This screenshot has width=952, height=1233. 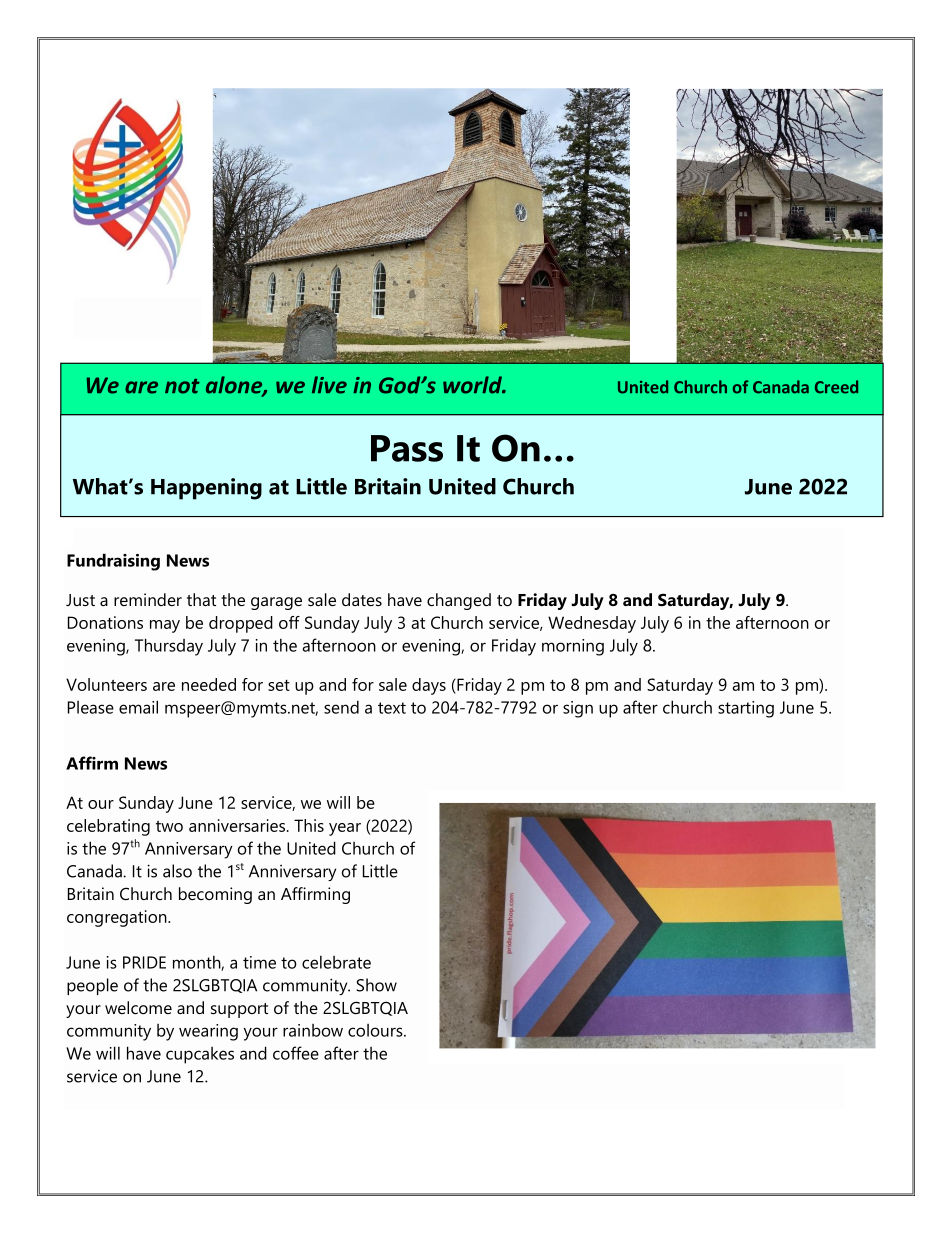 What do you see at coordinates (407, 448) in the screenshot?
I see `Pass` at bounding box center [407, 448].
